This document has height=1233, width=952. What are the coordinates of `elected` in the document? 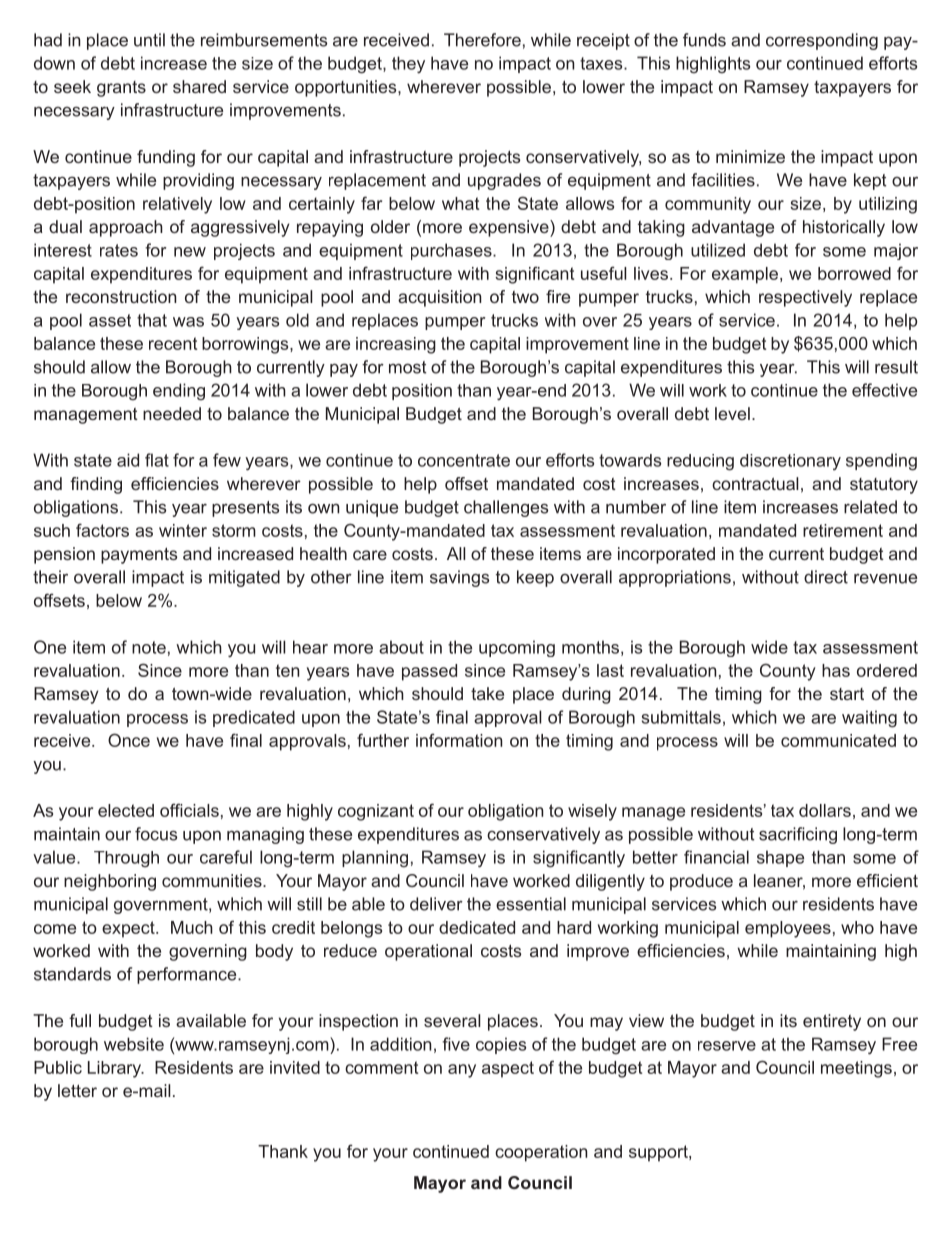 It's located at (126, 810).
